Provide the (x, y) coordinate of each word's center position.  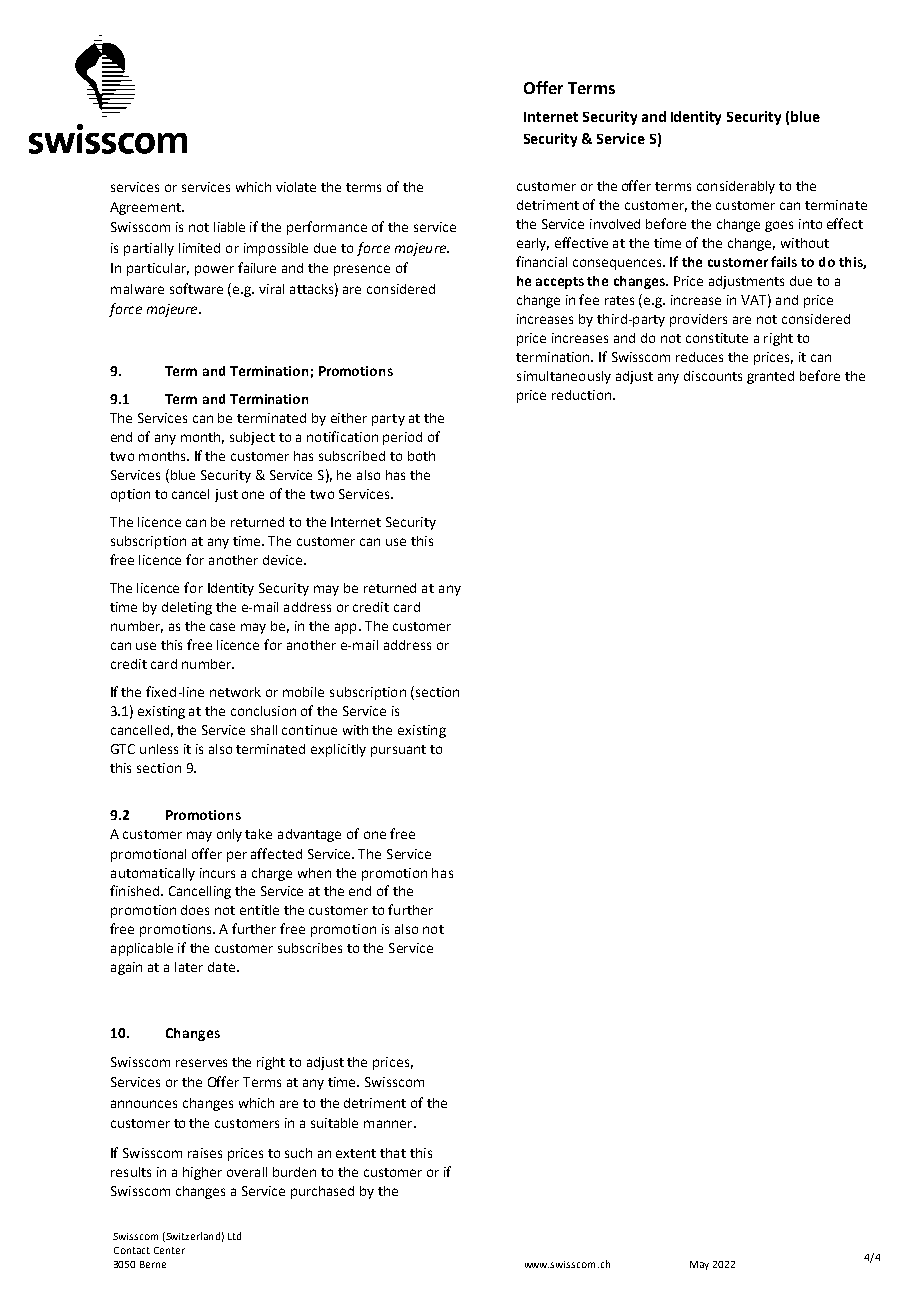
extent (356, 1153)
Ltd (234, 1236)
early (533, 244)
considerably (736, 187)
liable (229, 227)
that (393, 1153)
